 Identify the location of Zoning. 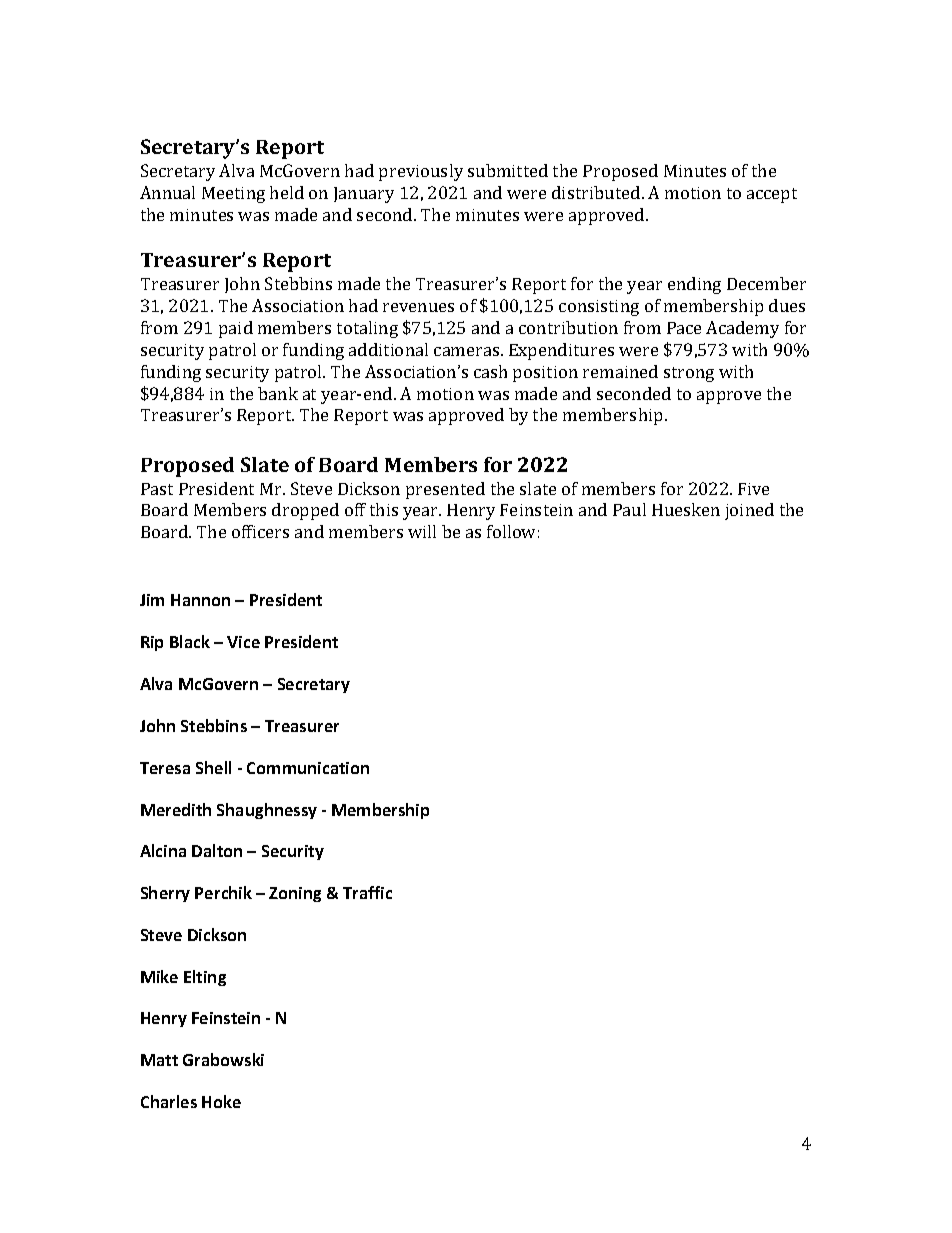
(295, 894).
